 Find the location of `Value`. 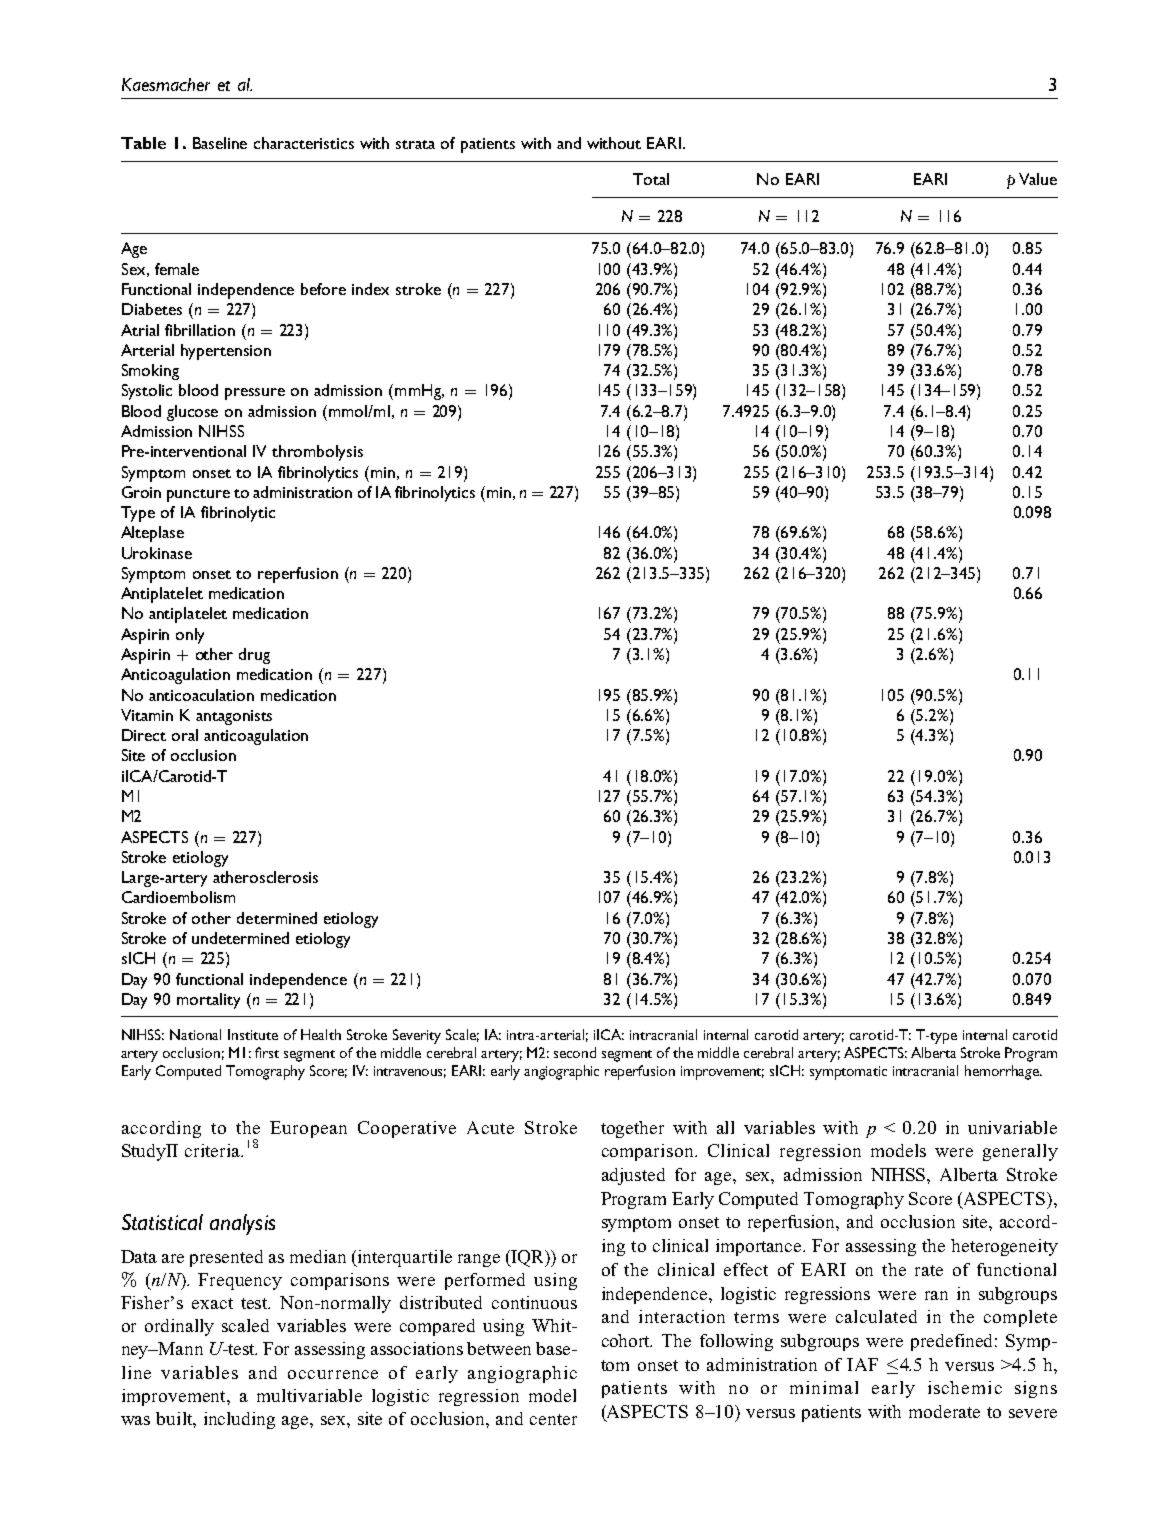

Value is located at coordinates (1038, 179).
